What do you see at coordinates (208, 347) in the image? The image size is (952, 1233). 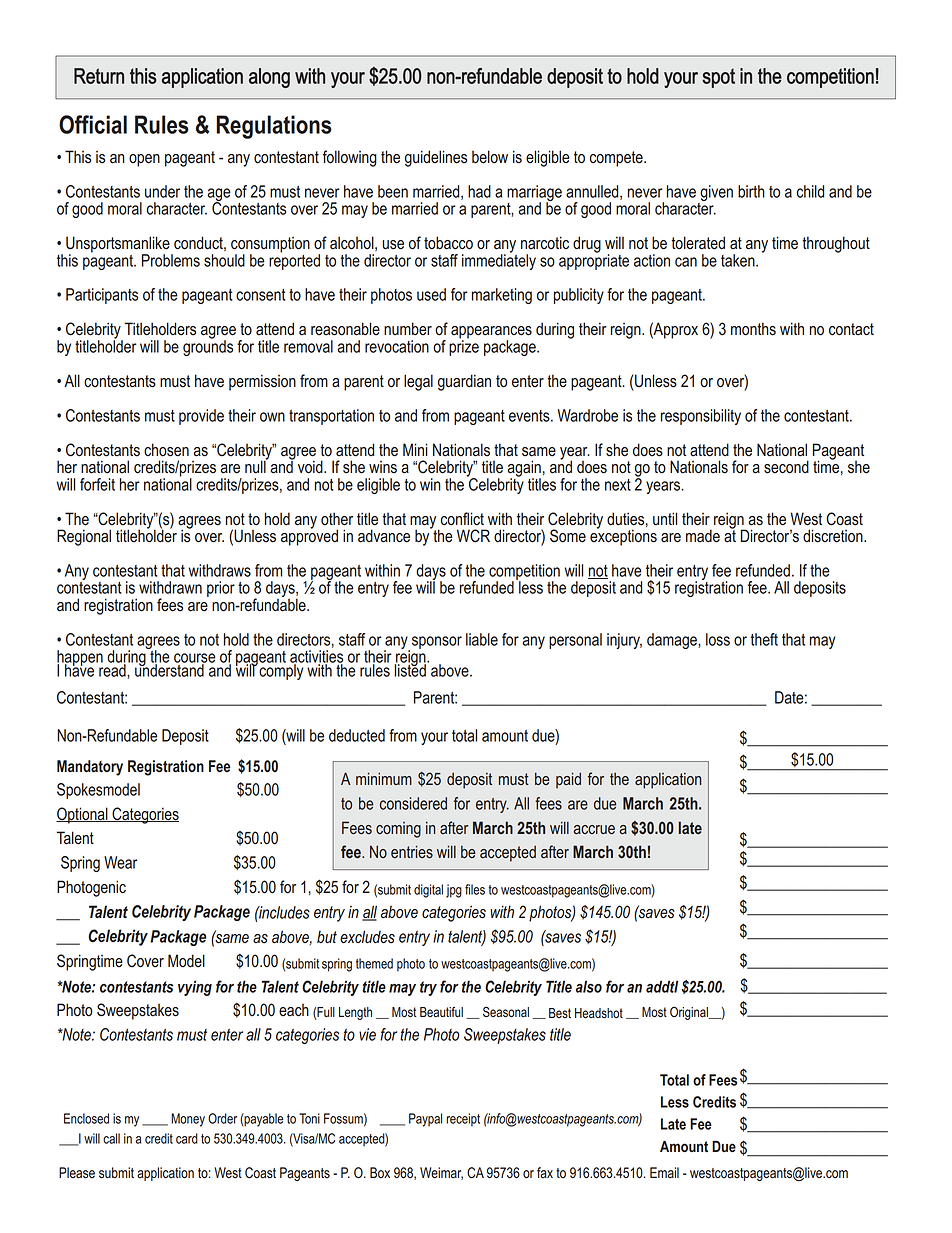 I see `grounds` at bounding box center [208, 347].
